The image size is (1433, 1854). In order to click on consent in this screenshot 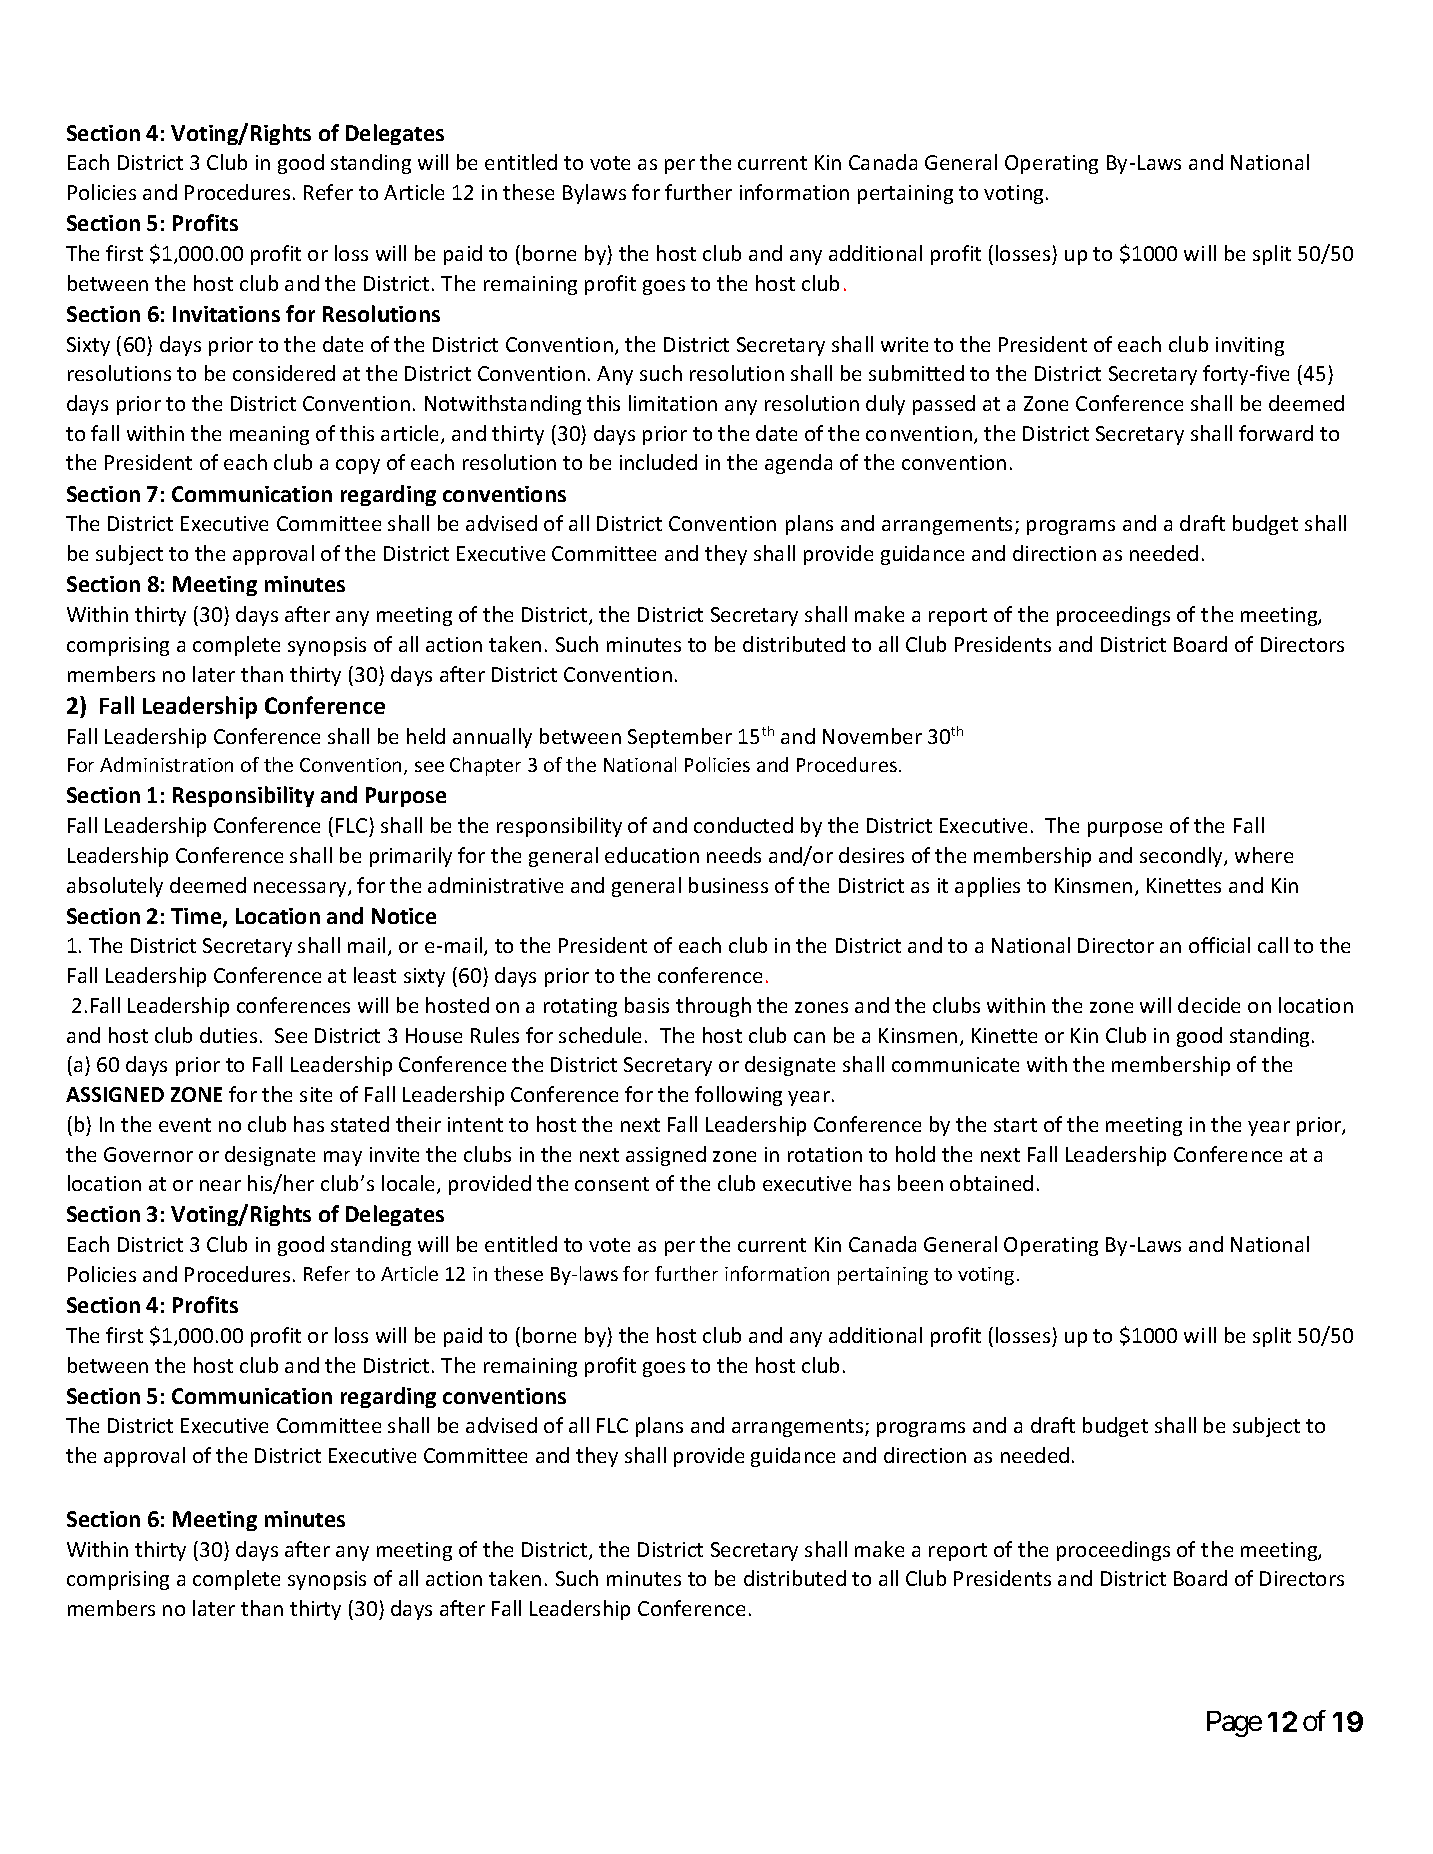, I will do `click(612, 1184)`.
